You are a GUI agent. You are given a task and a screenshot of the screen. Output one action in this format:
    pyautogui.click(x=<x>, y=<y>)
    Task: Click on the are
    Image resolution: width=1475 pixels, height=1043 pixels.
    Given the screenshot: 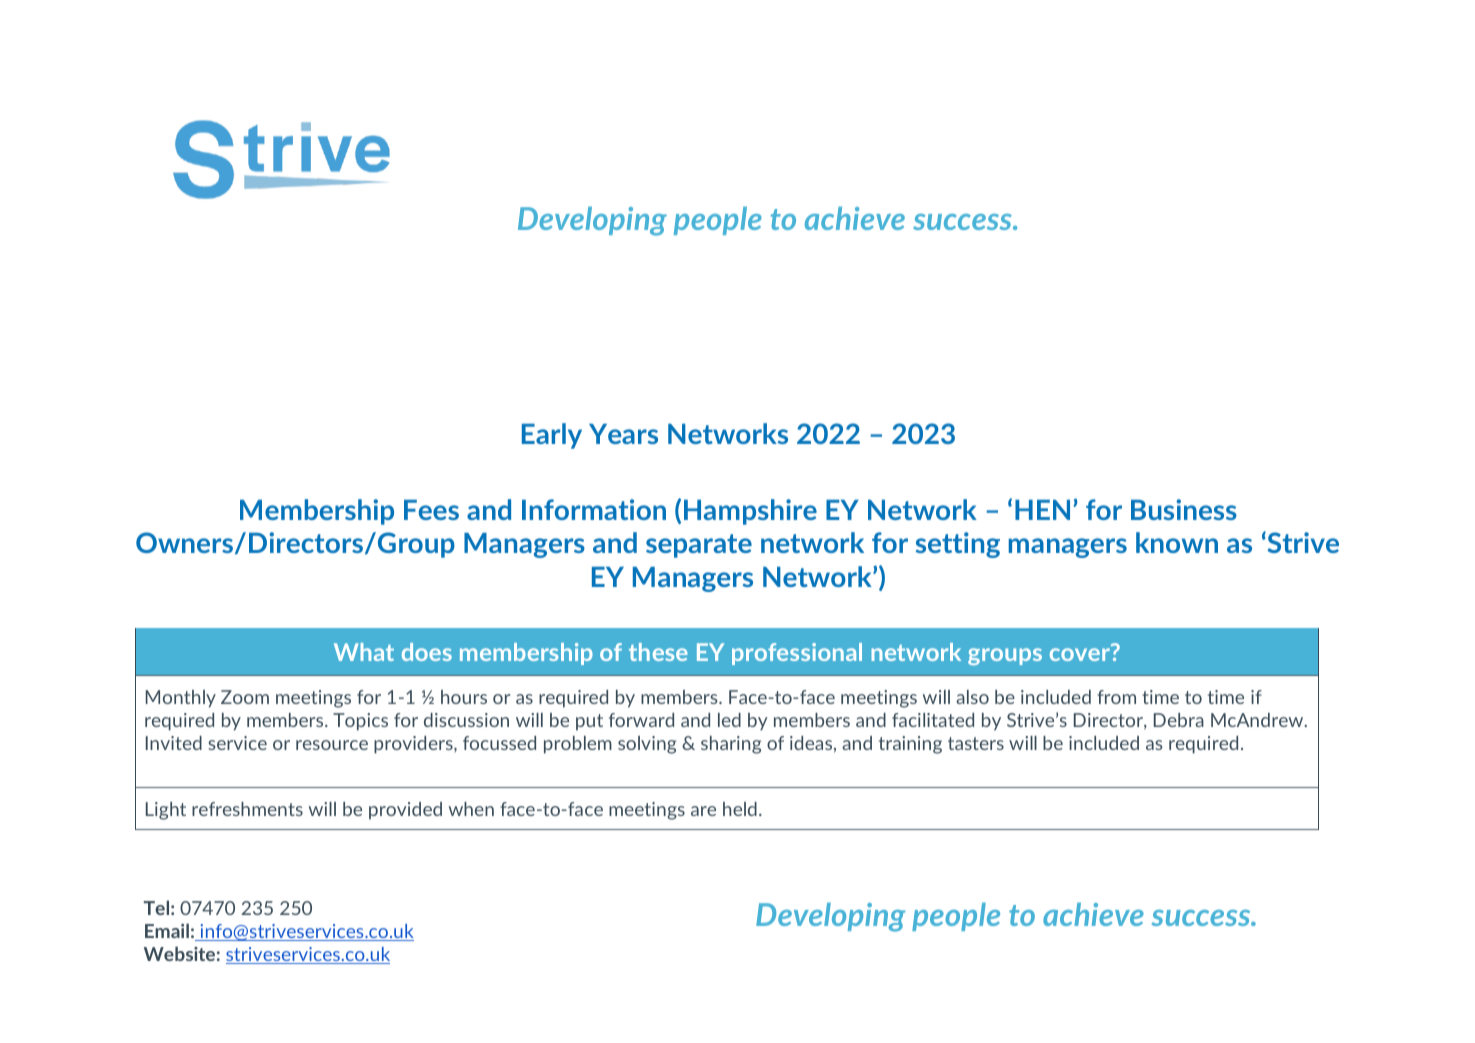 What is the action you would take?
    pyautogui.click(x=703, y=811)
